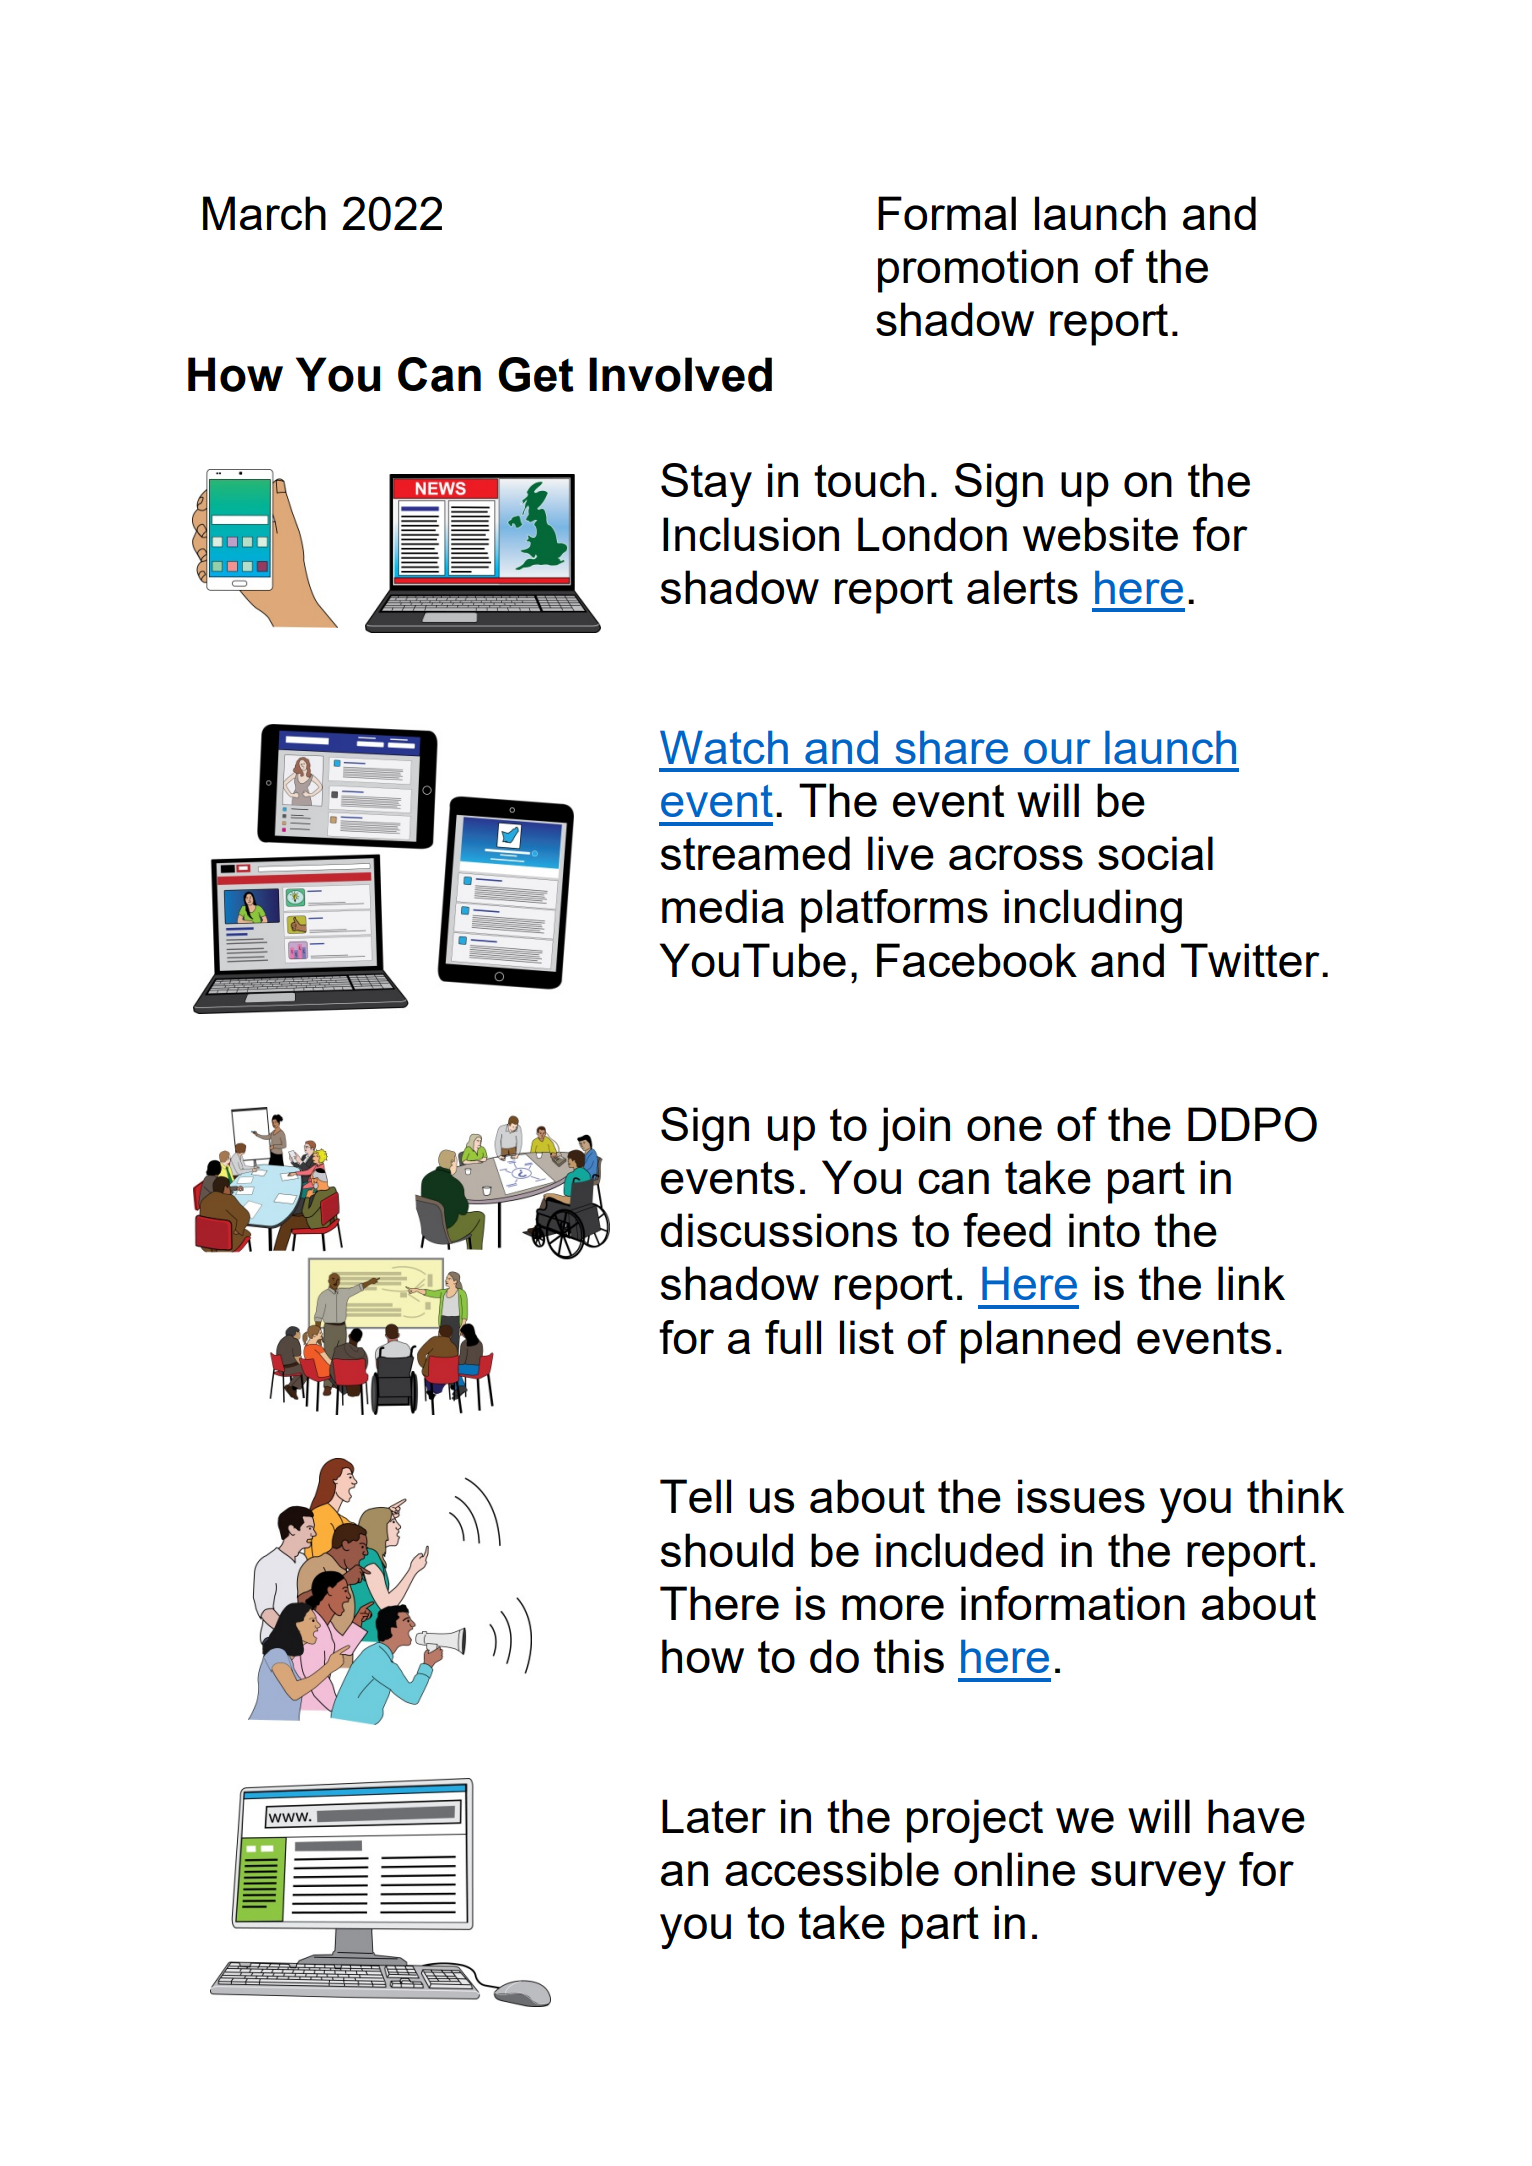  Describe the element at coordinates (914, 1129) in the screenshot. I see `join` at that location.
